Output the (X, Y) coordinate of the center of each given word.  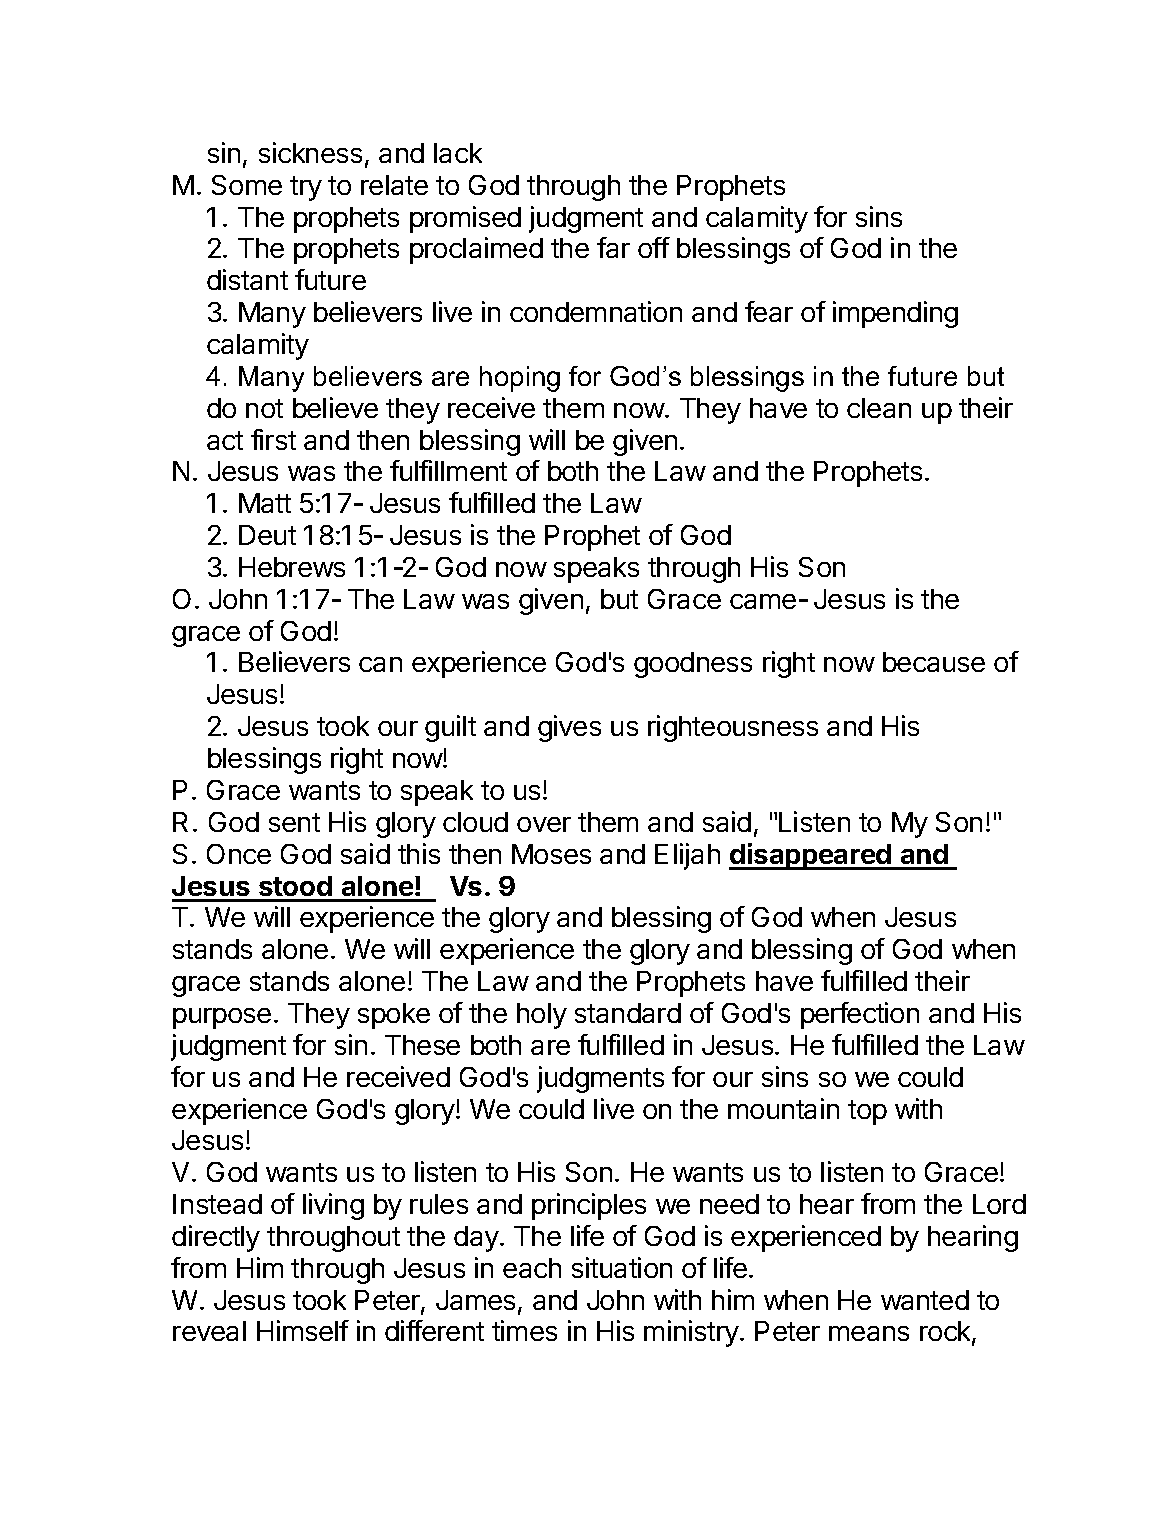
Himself (303, 1330)
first (273, 439)
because (934, 662)
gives (569, 728)
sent (294, 822)
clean (879, 408)
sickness (310, 152)
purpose (222, 1018)
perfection (860, 1015)
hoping (520, 379)
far (613, 247)
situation (622, 1267)
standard (628, 1013)
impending (895, 314)
